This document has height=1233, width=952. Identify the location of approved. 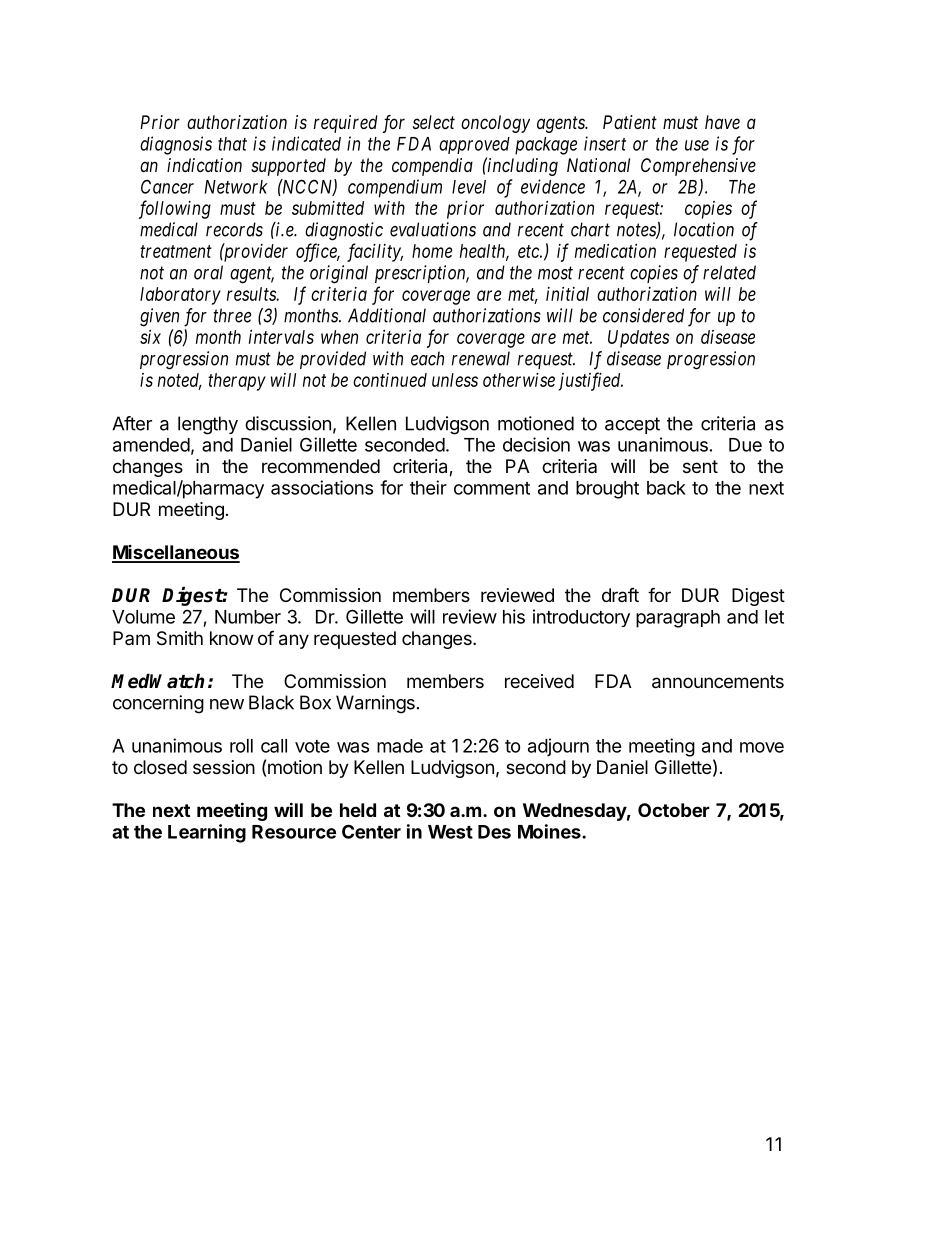
(474, 145).
